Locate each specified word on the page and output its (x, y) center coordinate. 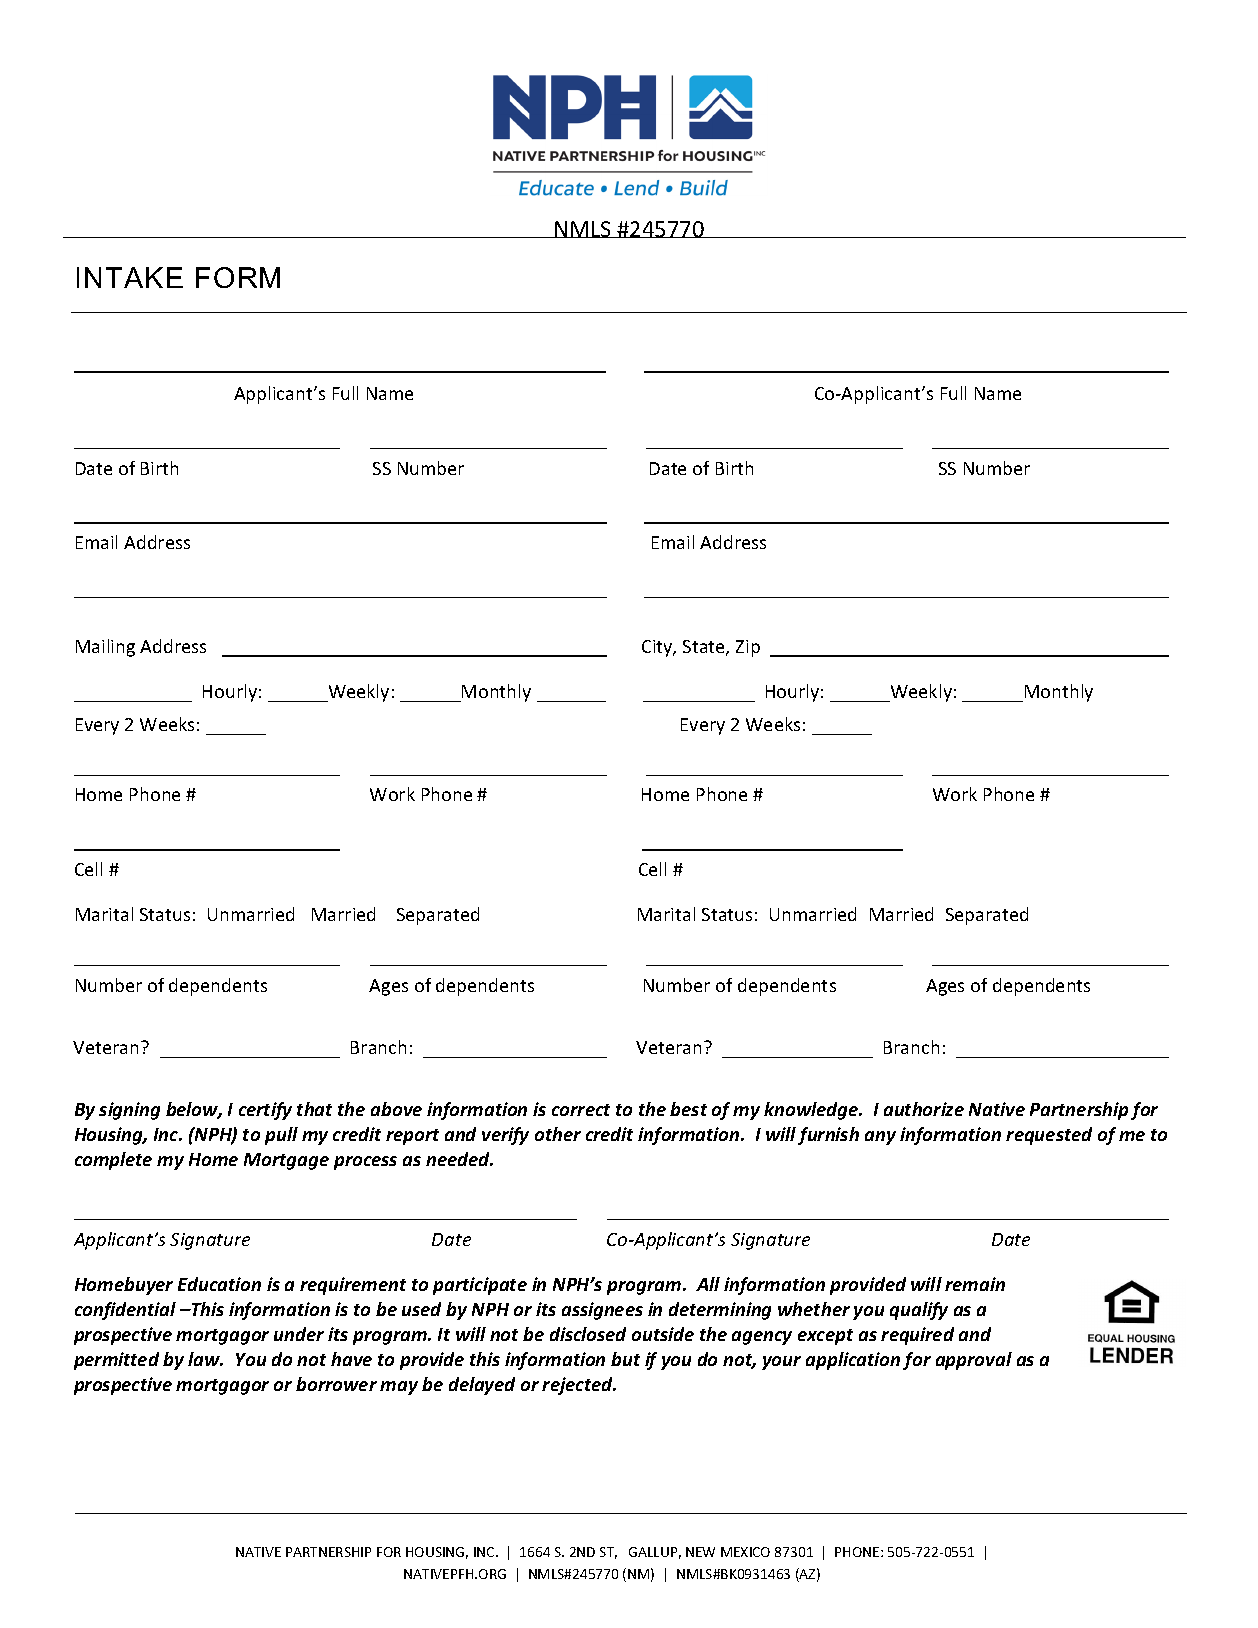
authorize (924, 1109)
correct (581, 1110)
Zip (748, 648)
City (658, 648)
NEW (700, 1552)
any (880, 1138)
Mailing (105, 648)
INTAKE (130, 277)
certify (265, 1111)
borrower (336, 1384)
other (558, 1134)
